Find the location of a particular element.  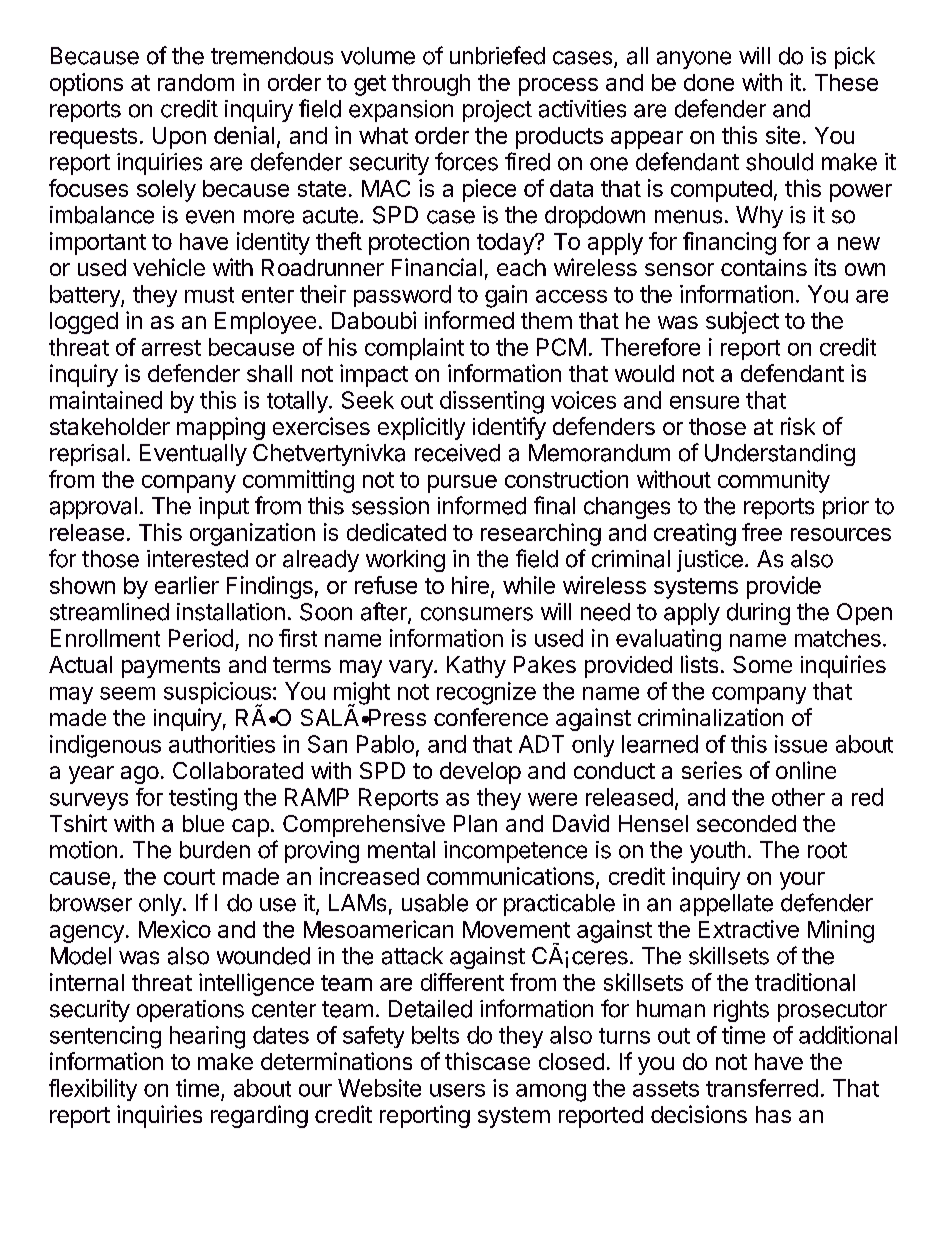

hire is located at coordinates (470, 585).
